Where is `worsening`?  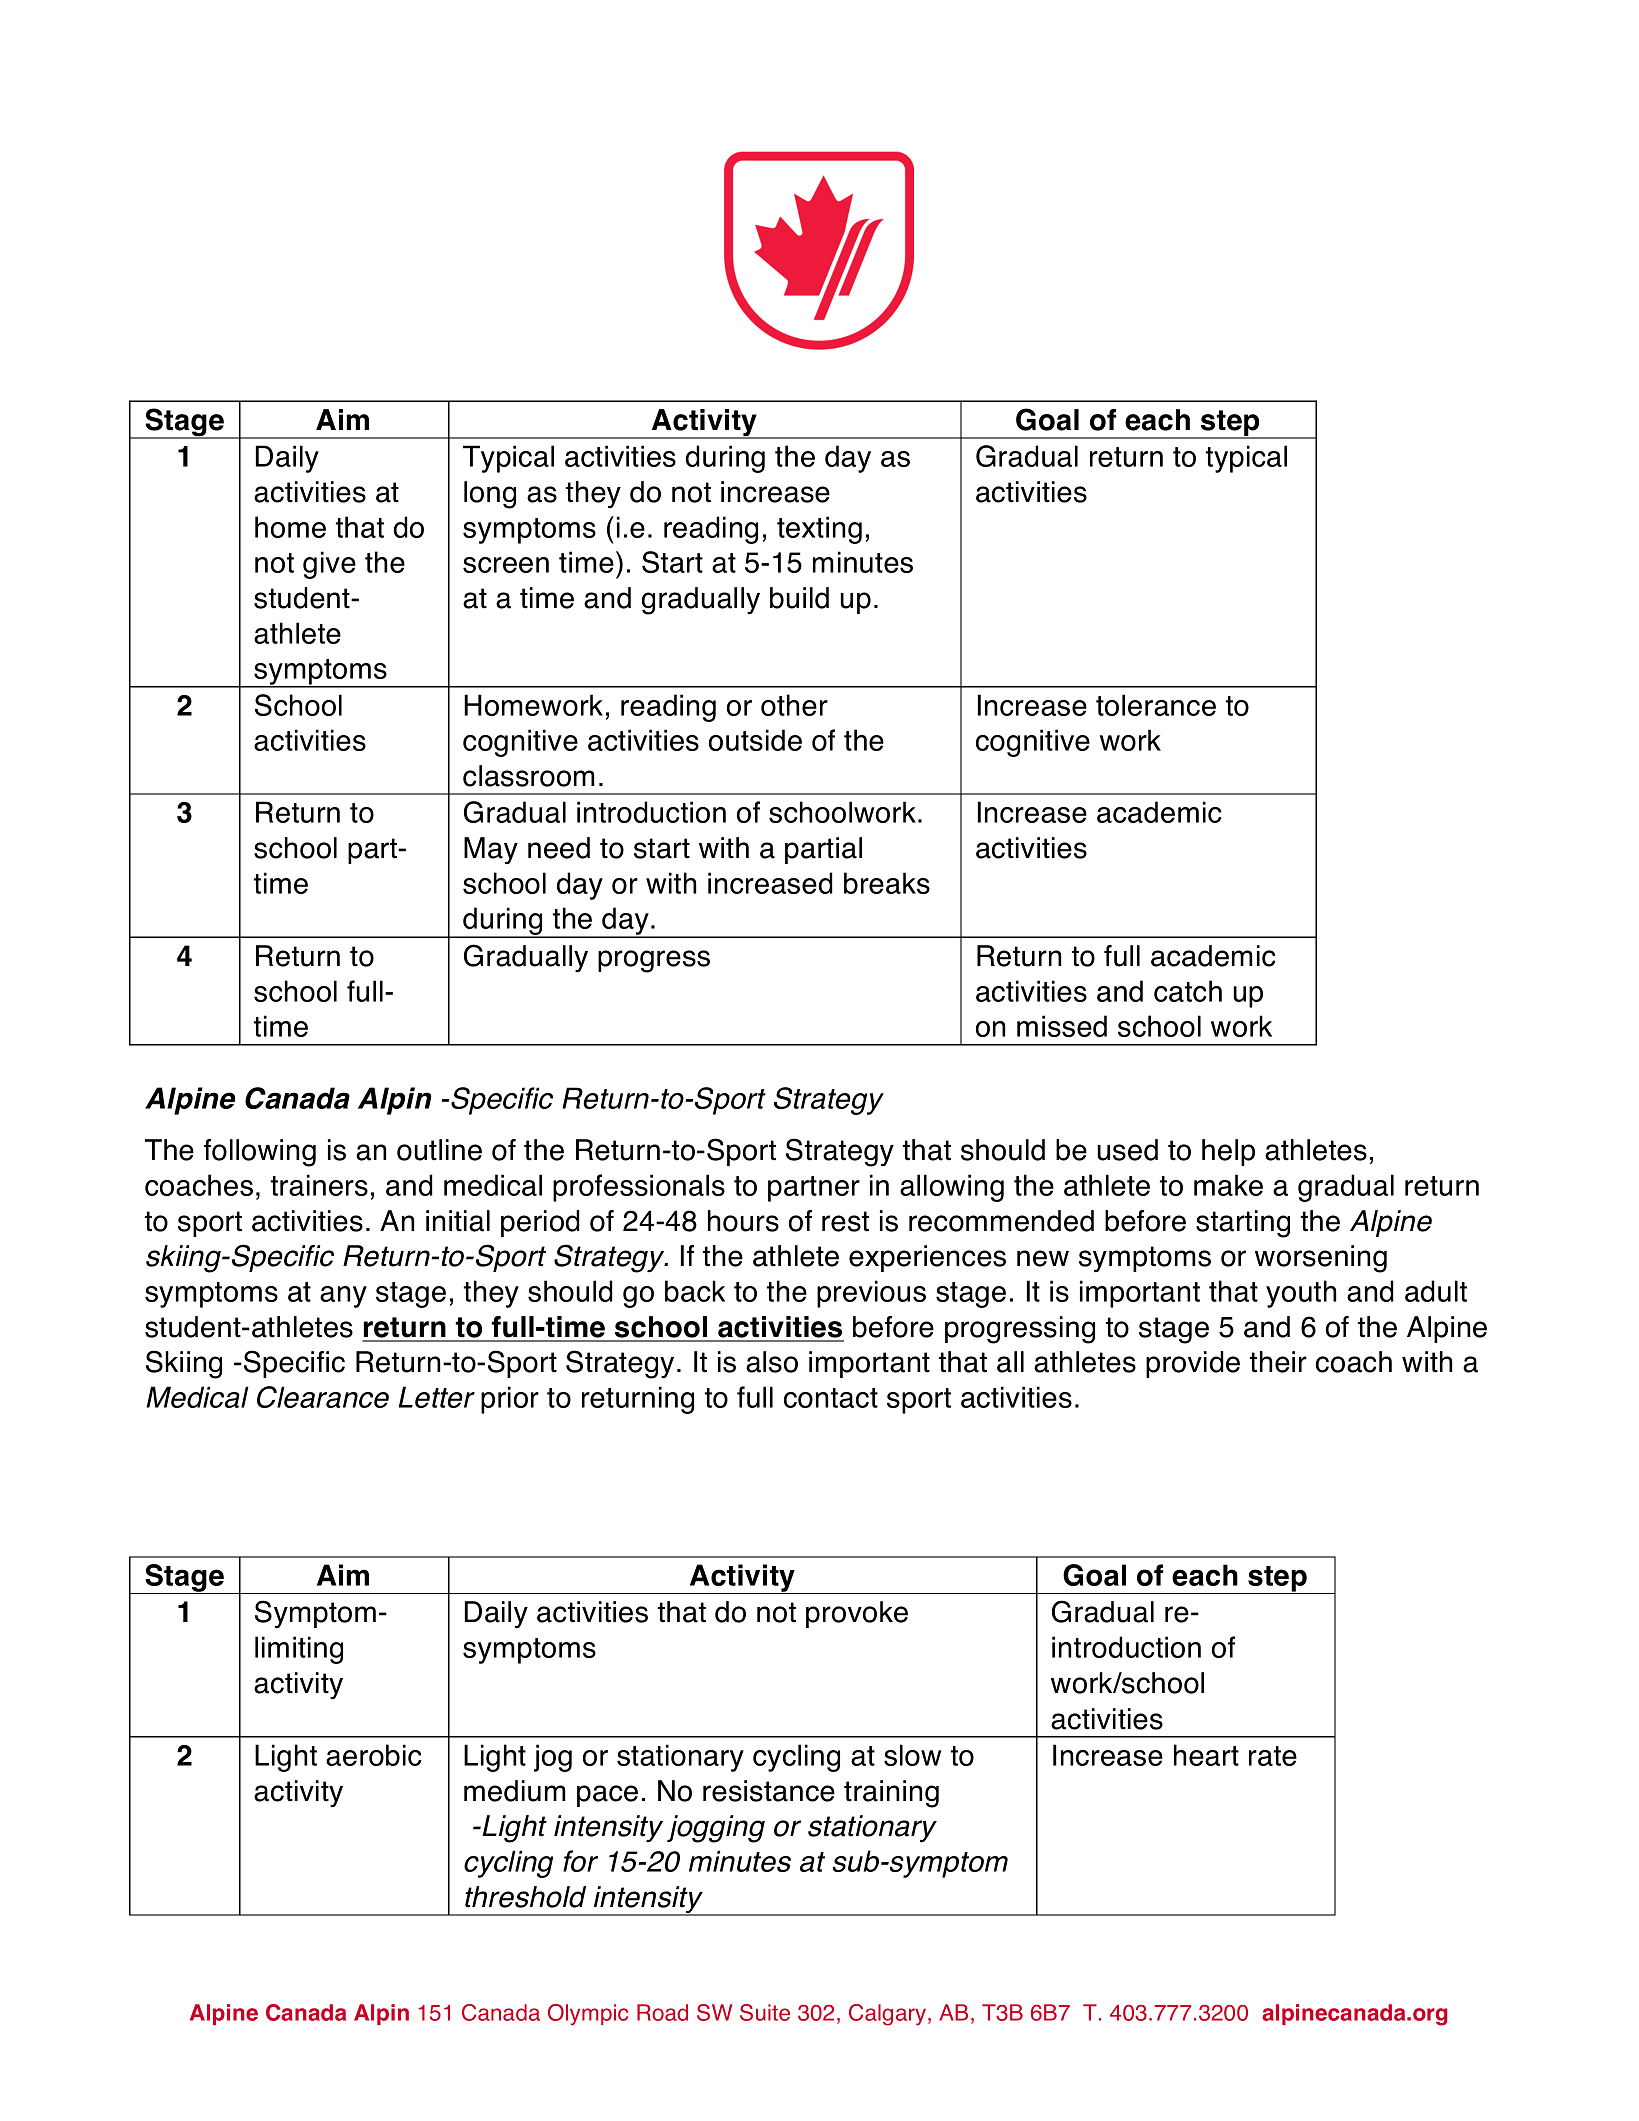 worsening is located at coordinates (1321, 1259).
